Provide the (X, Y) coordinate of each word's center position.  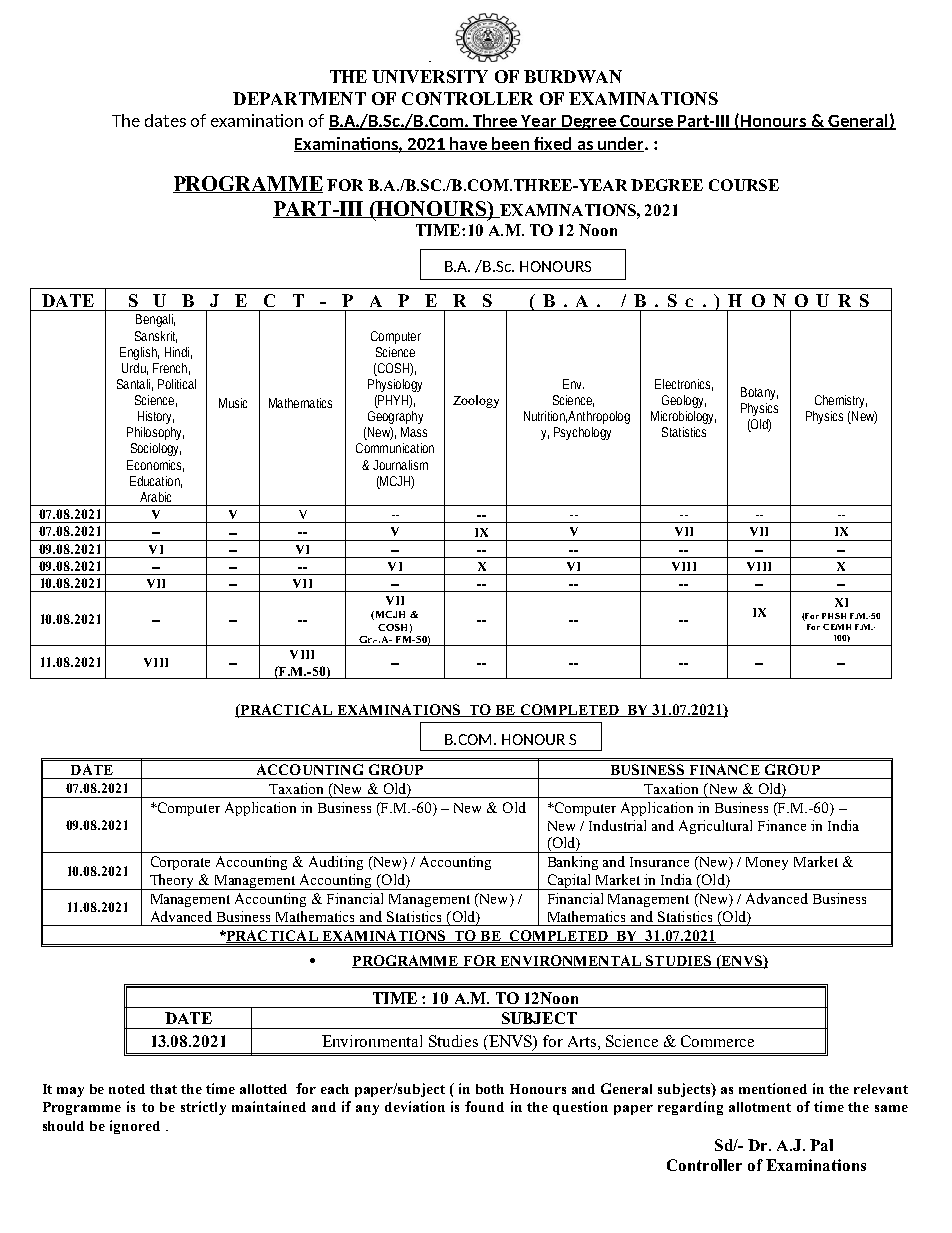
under (621, 144)
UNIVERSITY (430, 76)
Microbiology (683, 417)
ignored (135, 1127)
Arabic (155, 497)
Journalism (400, 465)
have (468, 144)
